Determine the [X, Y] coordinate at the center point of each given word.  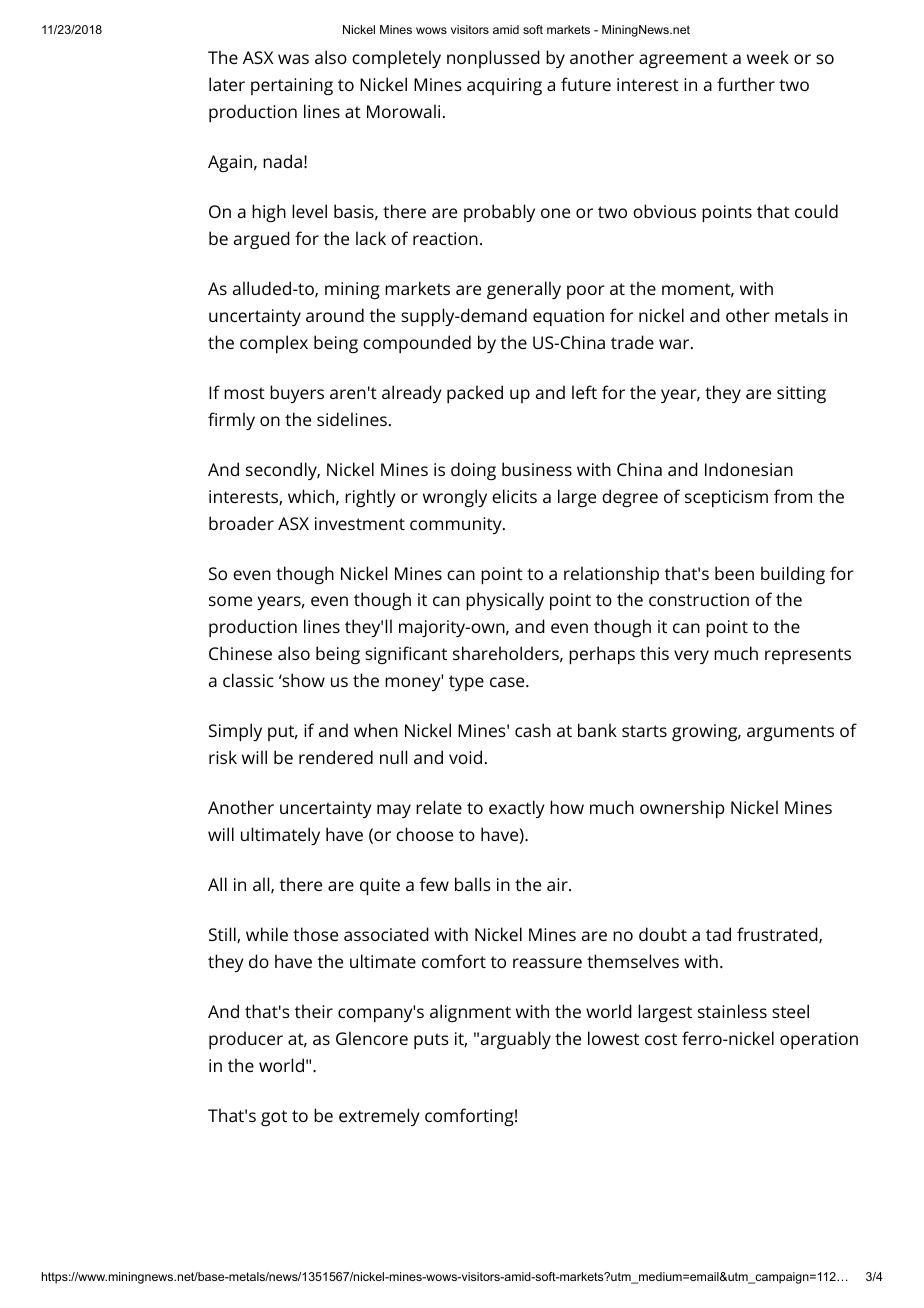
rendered [336, 757]
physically [505, 601]
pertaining [292, 86]
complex [274, 344]
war [674, 344]
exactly [517, 809]
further [746, 84]
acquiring [504, 86]
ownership [682, 809]
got [274, 1118]
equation [568, 317]
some [230, 601]
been [734, 573]
